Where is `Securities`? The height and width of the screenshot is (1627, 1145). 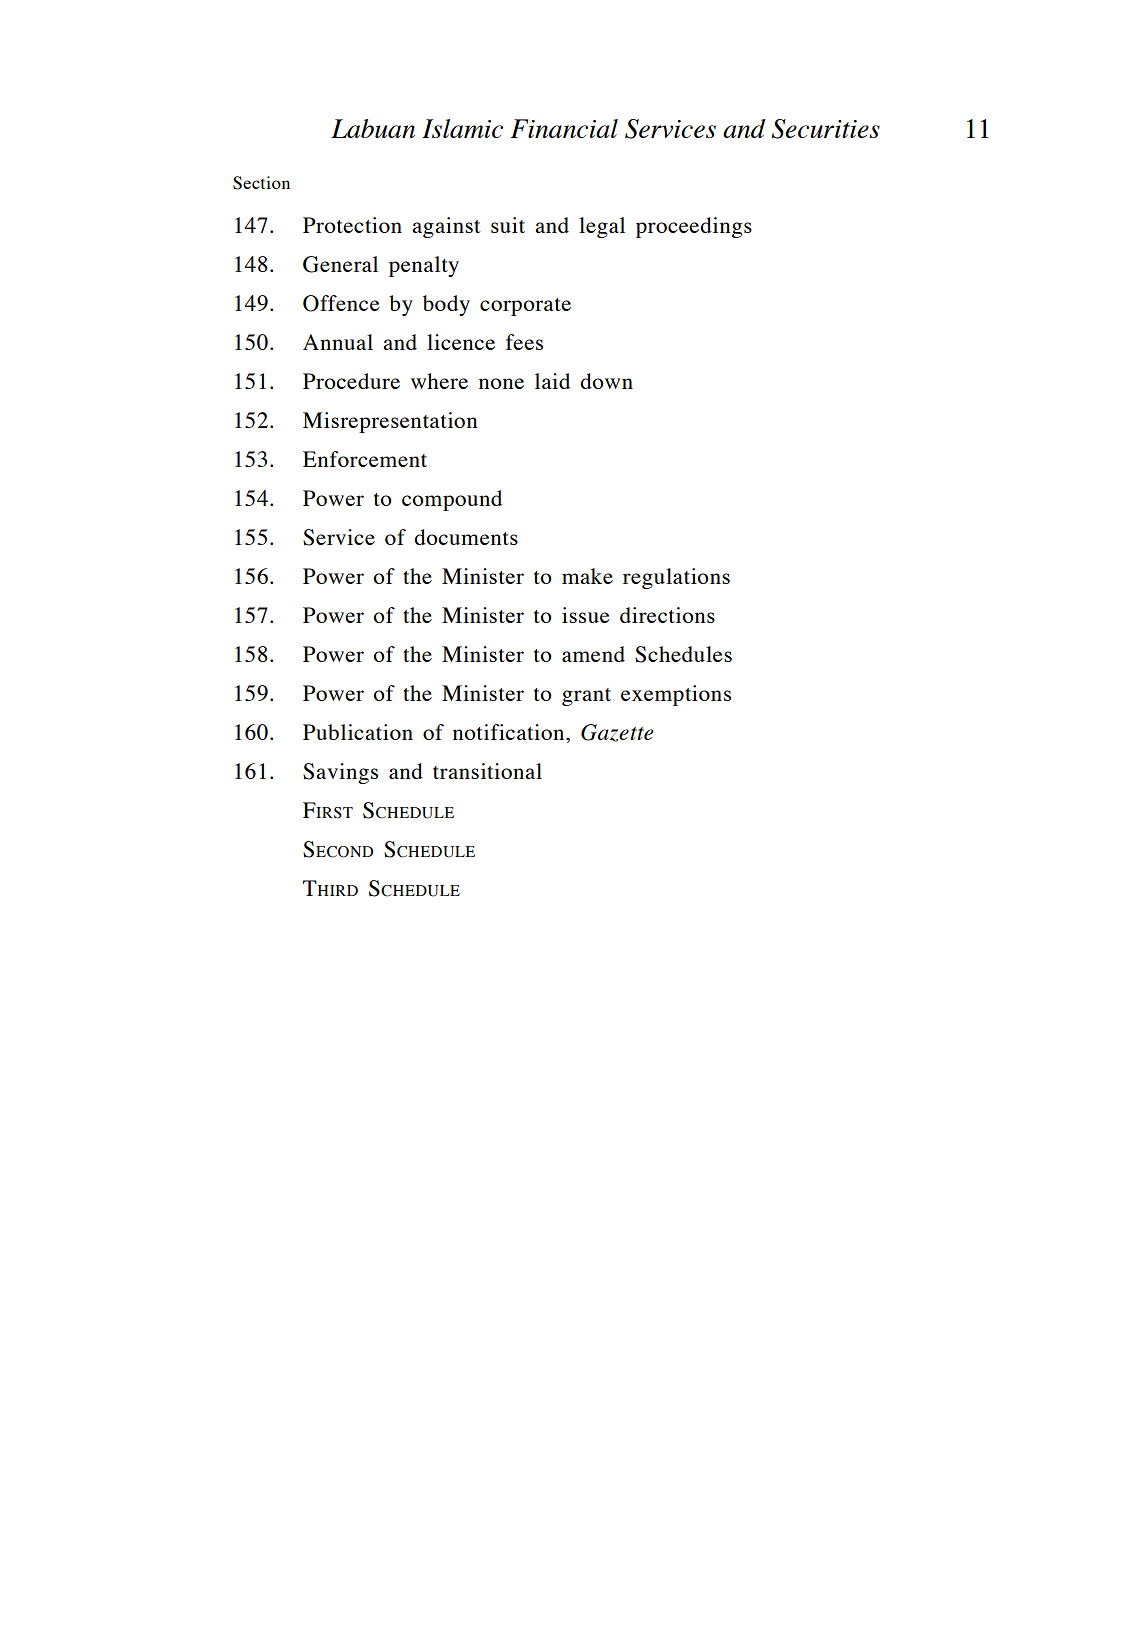
Securities is located at coordinates (826, 129).
